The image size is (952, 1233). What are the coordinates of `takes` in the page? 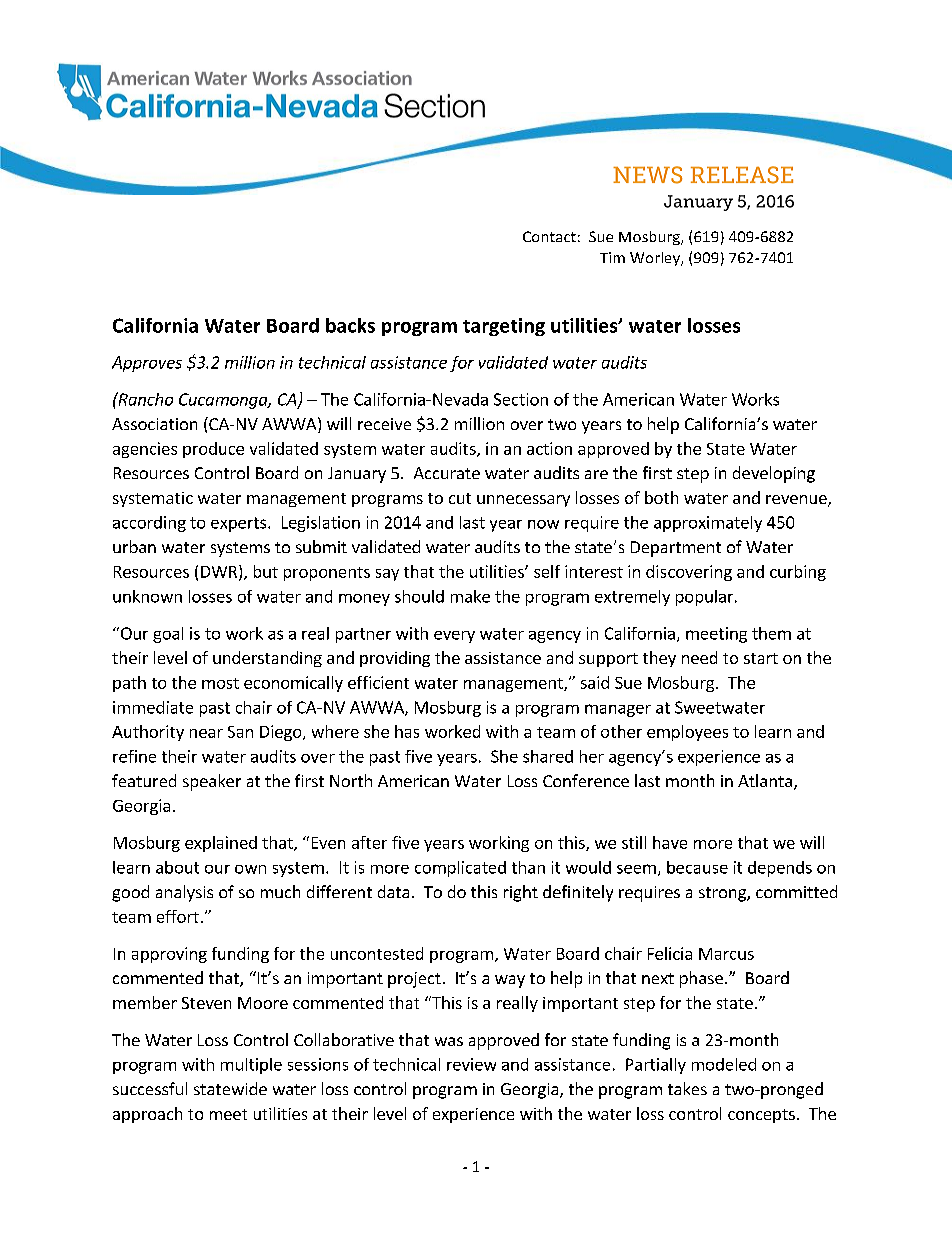 It's located at (687, 1088).
